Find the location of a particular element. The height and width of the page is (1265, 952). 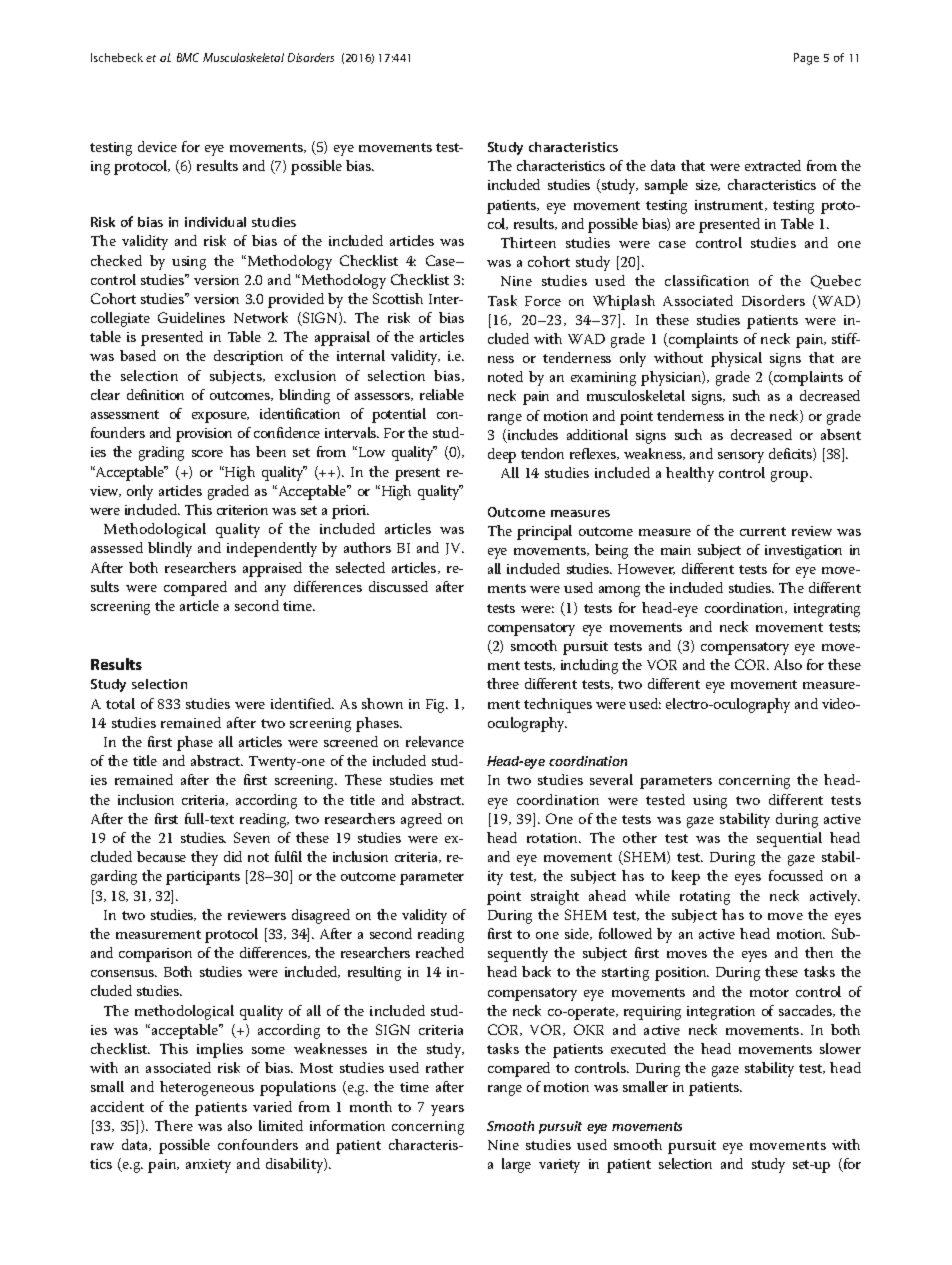

participants is located at coordinates (203, 878).
